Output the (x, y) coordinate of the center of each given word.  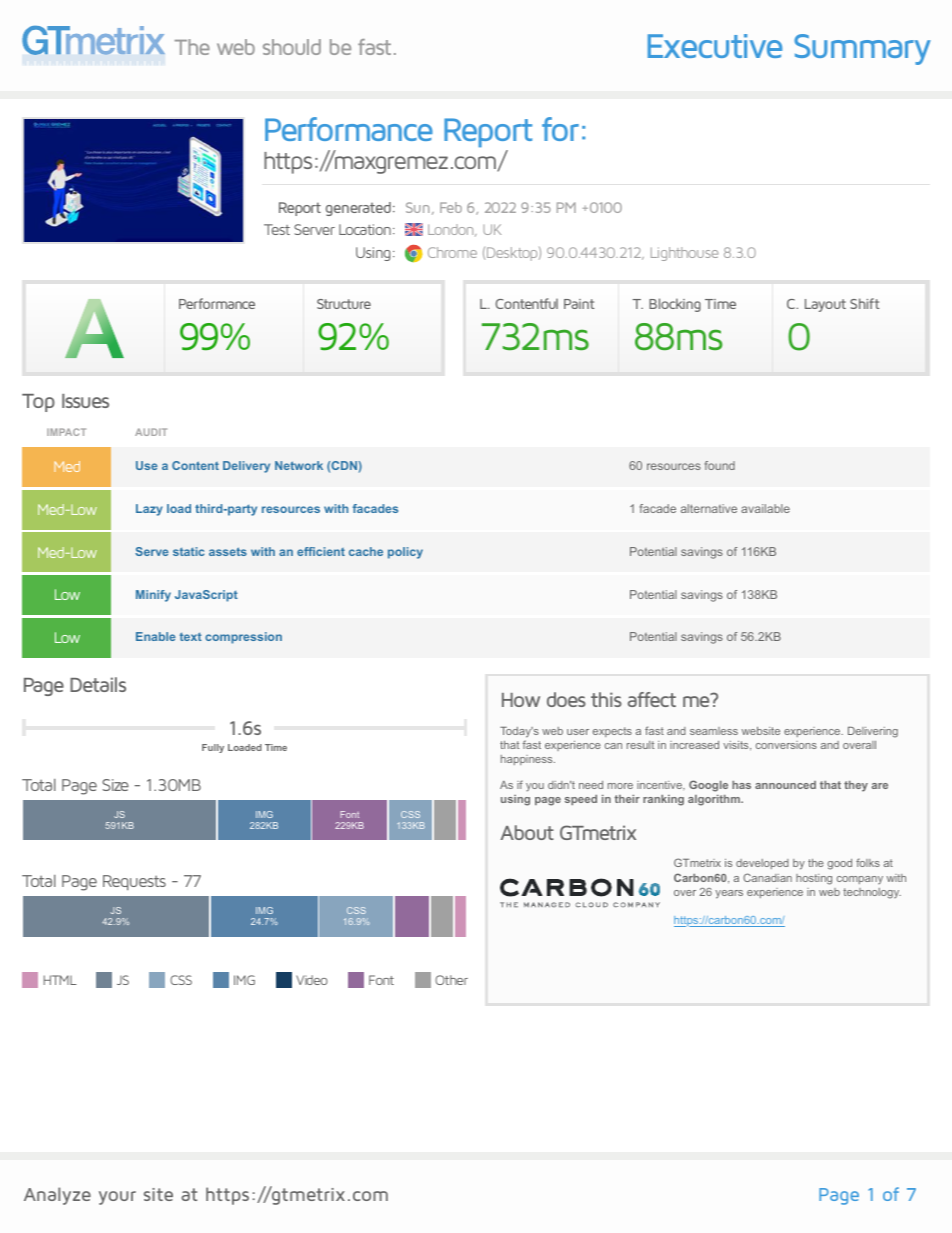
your (117, 1198)
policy (405, 553)
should (292, 47)
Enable (156, 636)
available (765, 508)
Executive (715, 46)
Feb (451, 207)
